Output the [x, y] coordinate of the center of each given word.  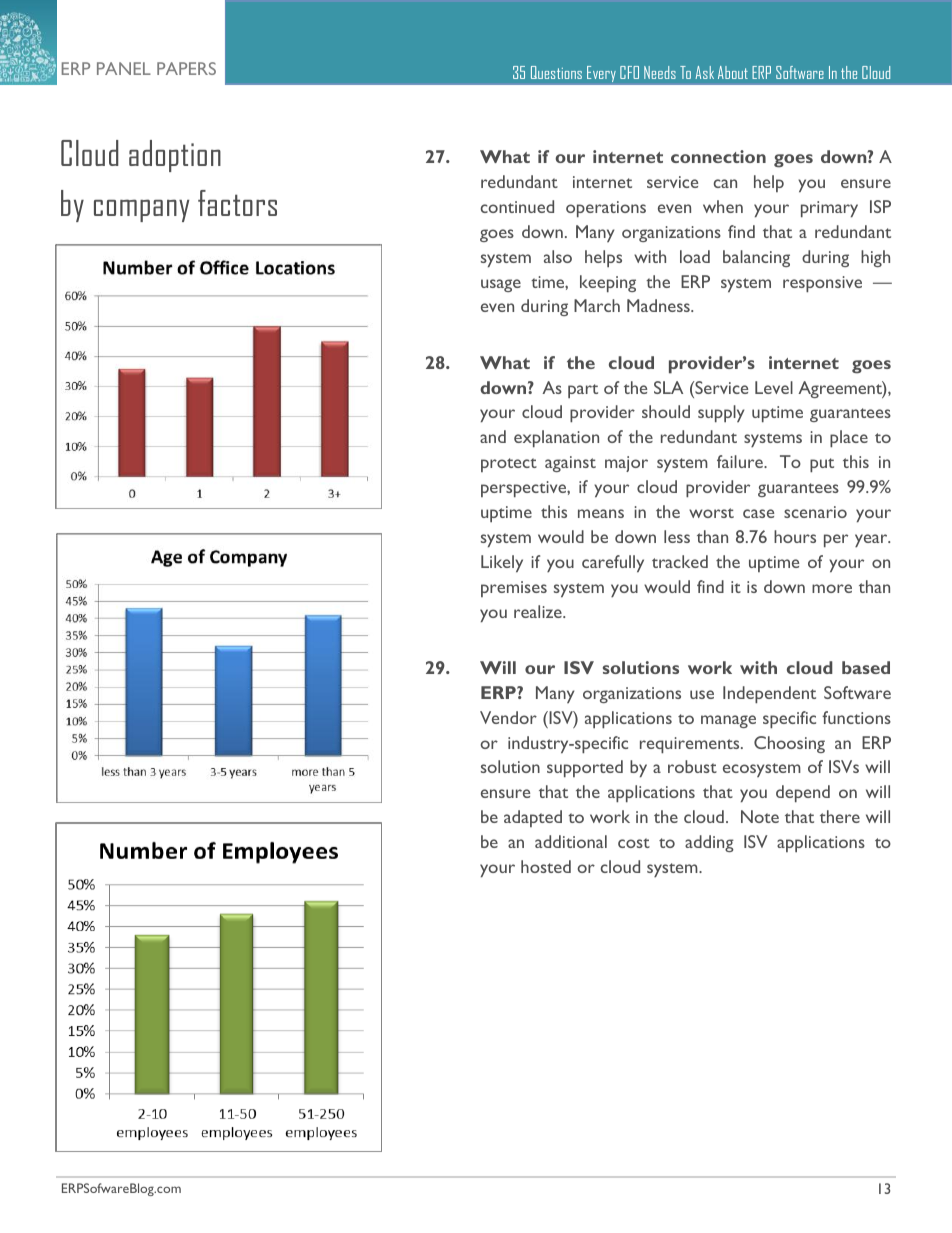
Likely [502, 563]
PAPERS [186, 68]
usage [501, 285]
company [141, 210]
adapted [533, 818]
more [832, 588]
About [733, 72]
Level [774, 387]
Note [760, 816]
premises [514, 589]
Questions [556, 72]
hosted [546, 866]
